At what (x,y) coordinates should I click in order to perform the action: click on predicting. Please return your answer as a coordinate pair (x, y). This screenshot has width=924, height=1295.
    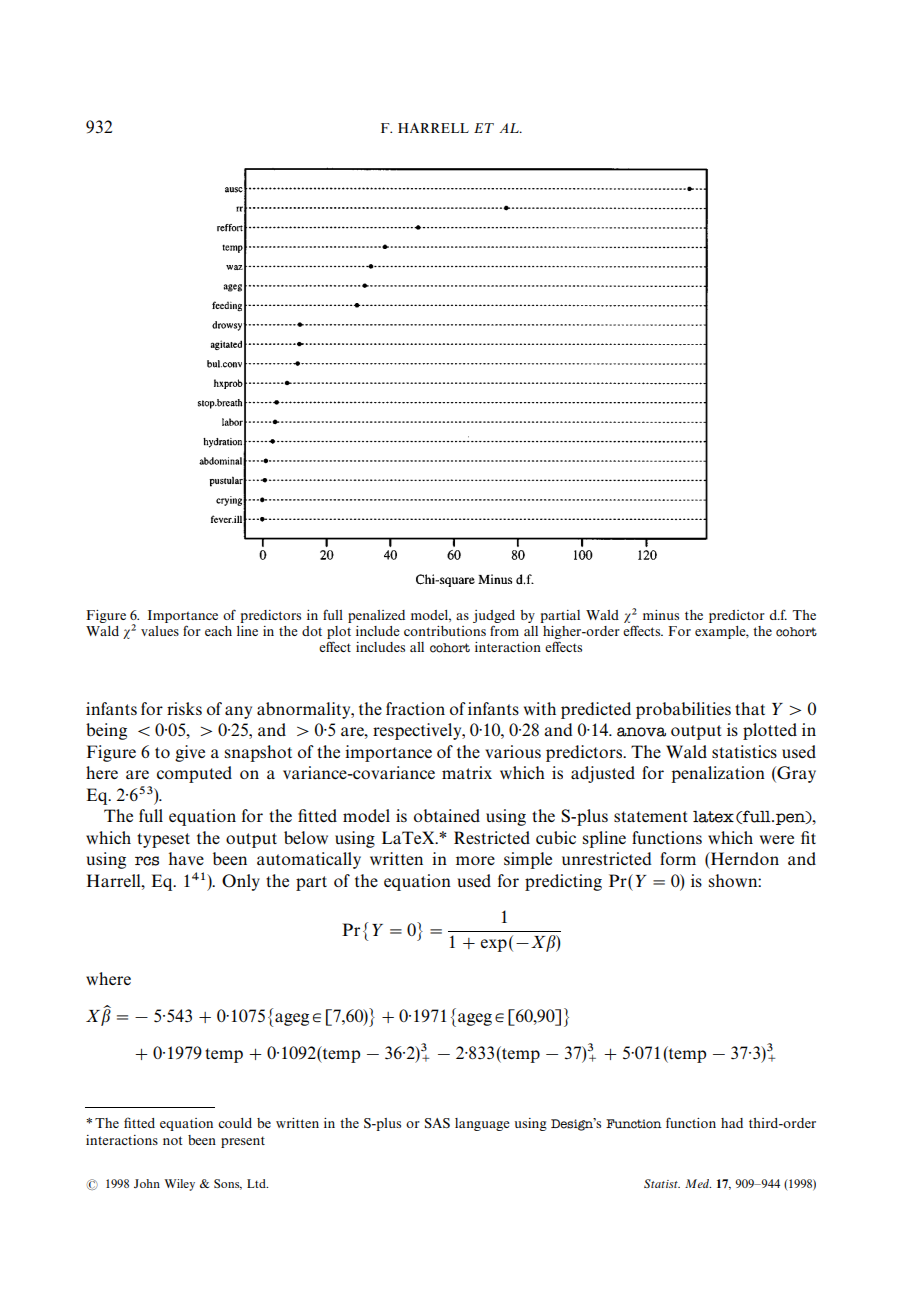
    Looking at the image, I should click on (563, 882).
